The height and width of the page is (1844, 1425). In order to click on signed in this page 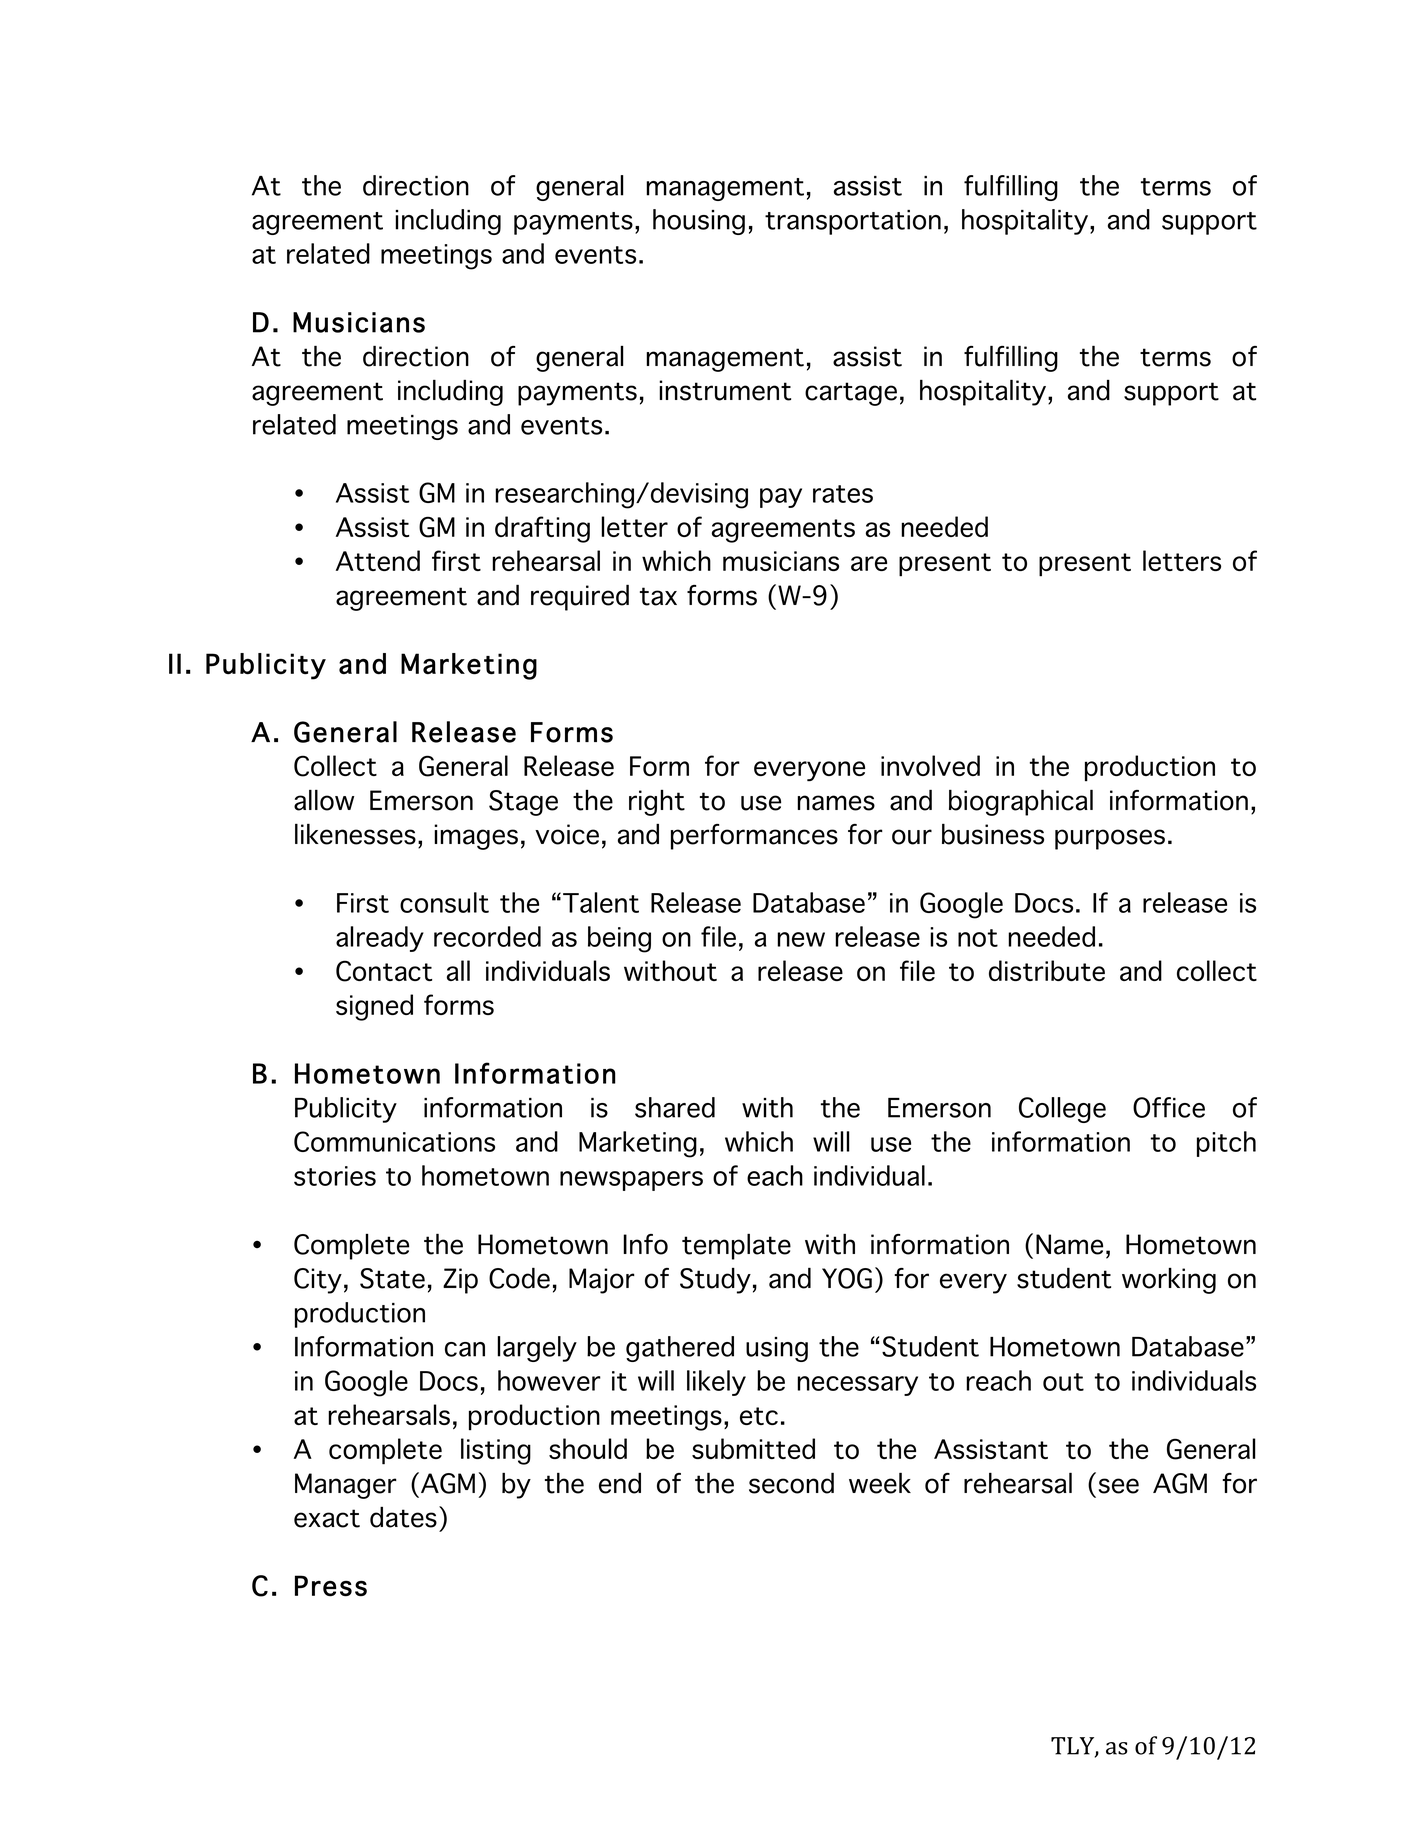, I will do `click(374, 1007)`.
